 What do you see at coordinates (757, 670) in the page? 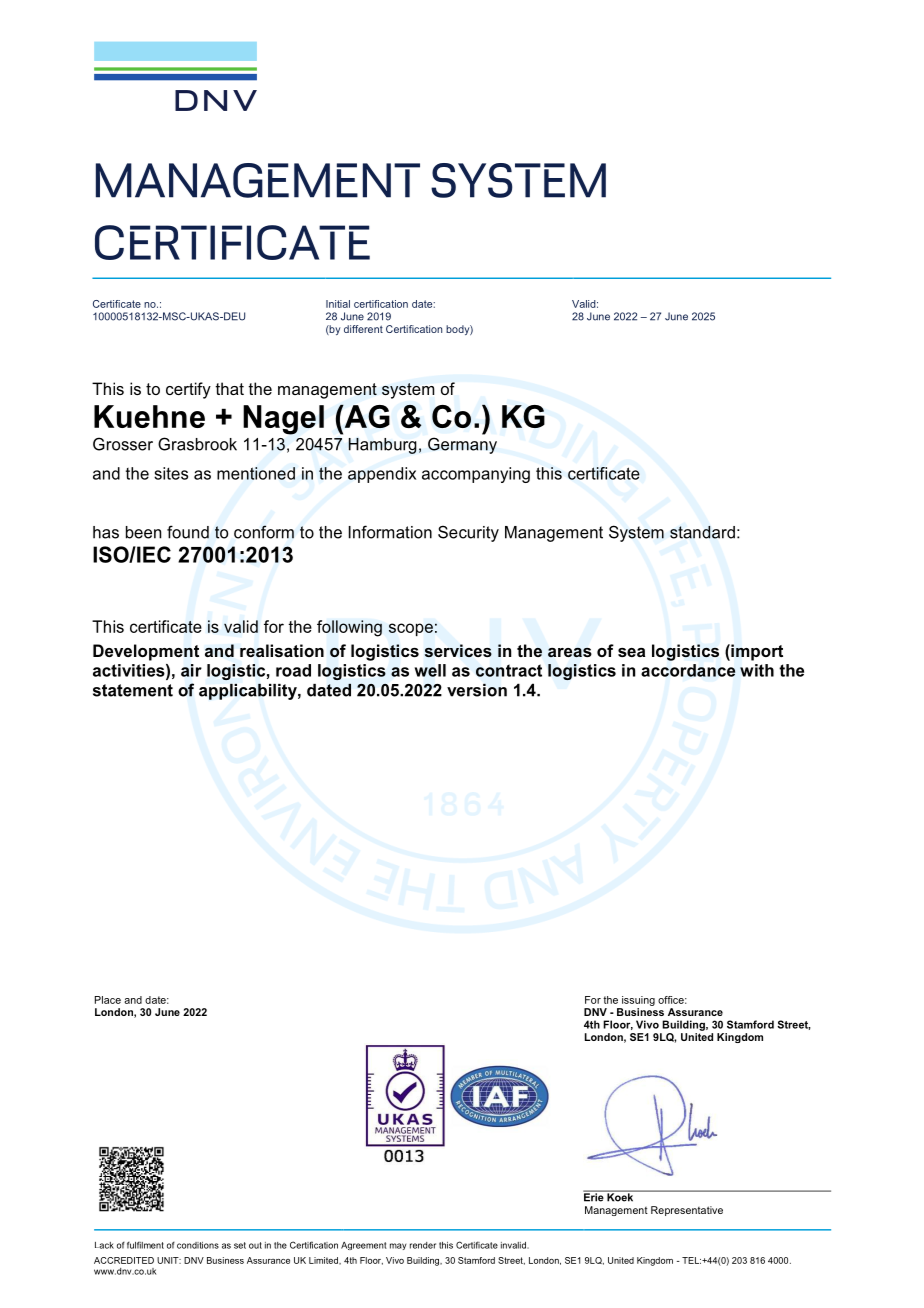
I see `with` at bounding box center [757, 670].
